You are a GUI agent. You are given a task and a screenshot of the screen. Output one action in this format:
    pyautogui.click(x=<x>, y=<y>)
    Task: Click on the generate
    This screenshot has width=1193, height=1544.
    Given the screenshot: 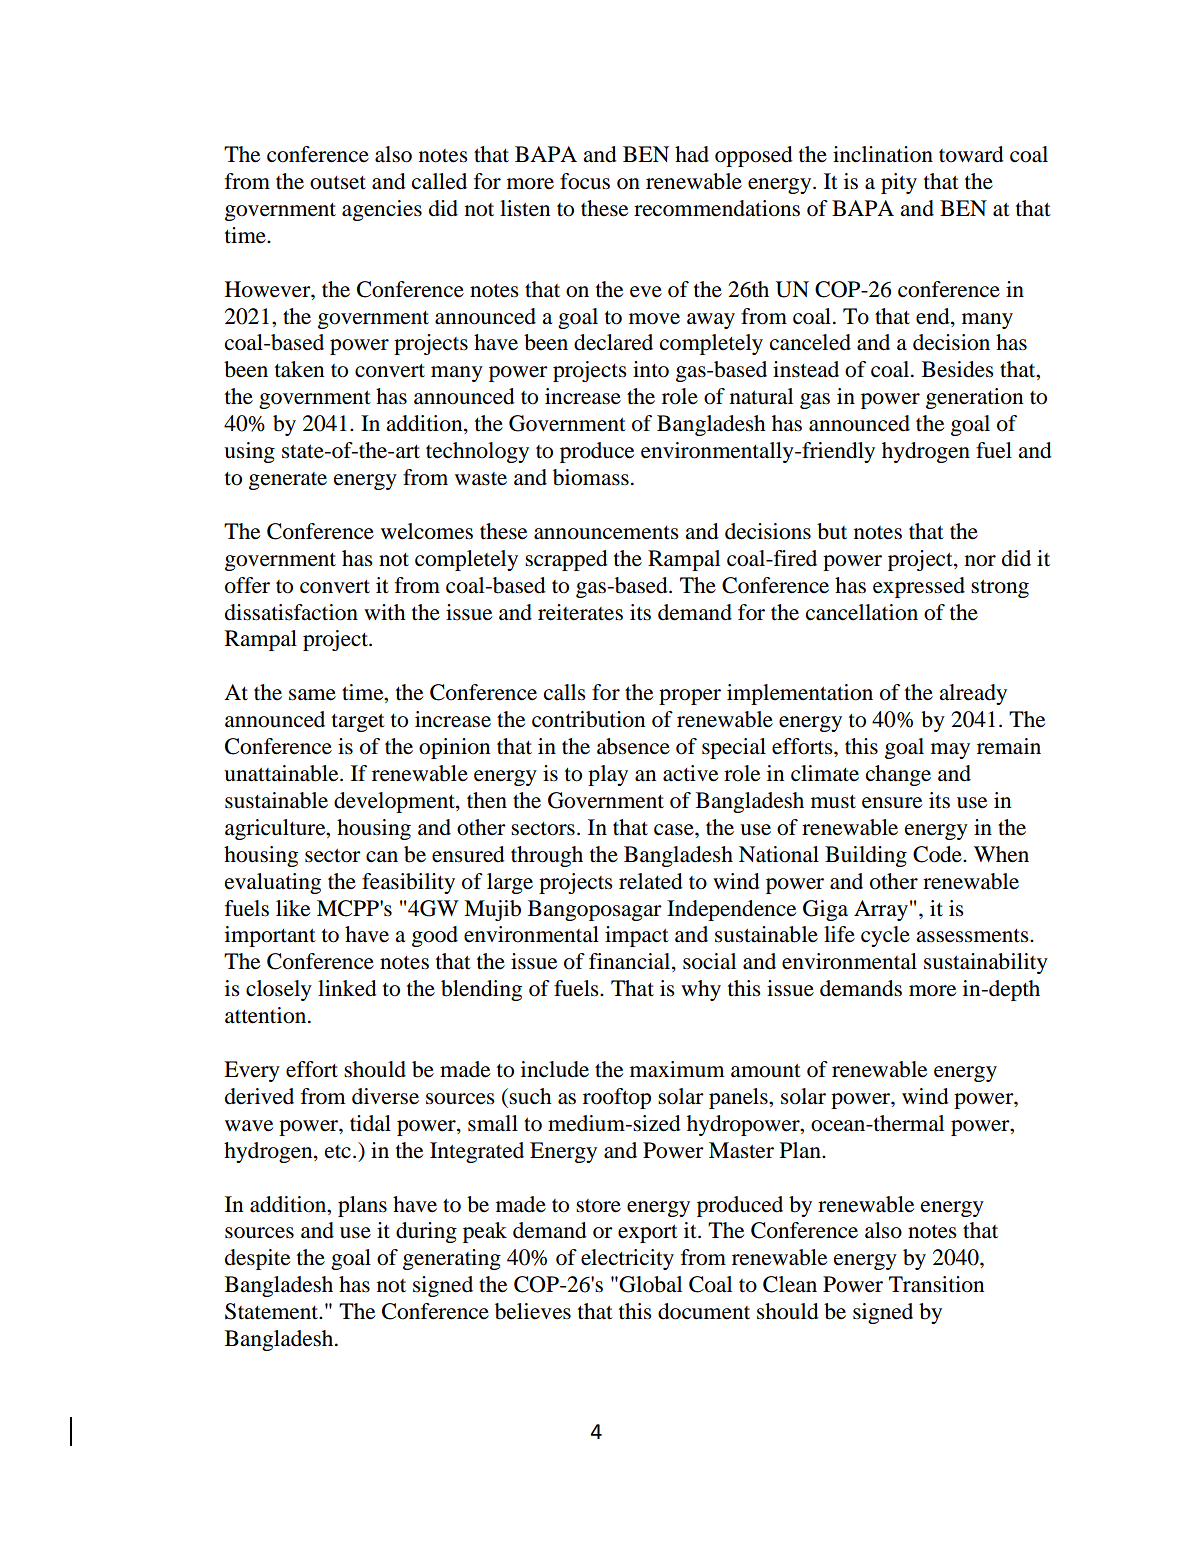 What is the action you would take?
    pyautogui.click(x=288, y=481)
